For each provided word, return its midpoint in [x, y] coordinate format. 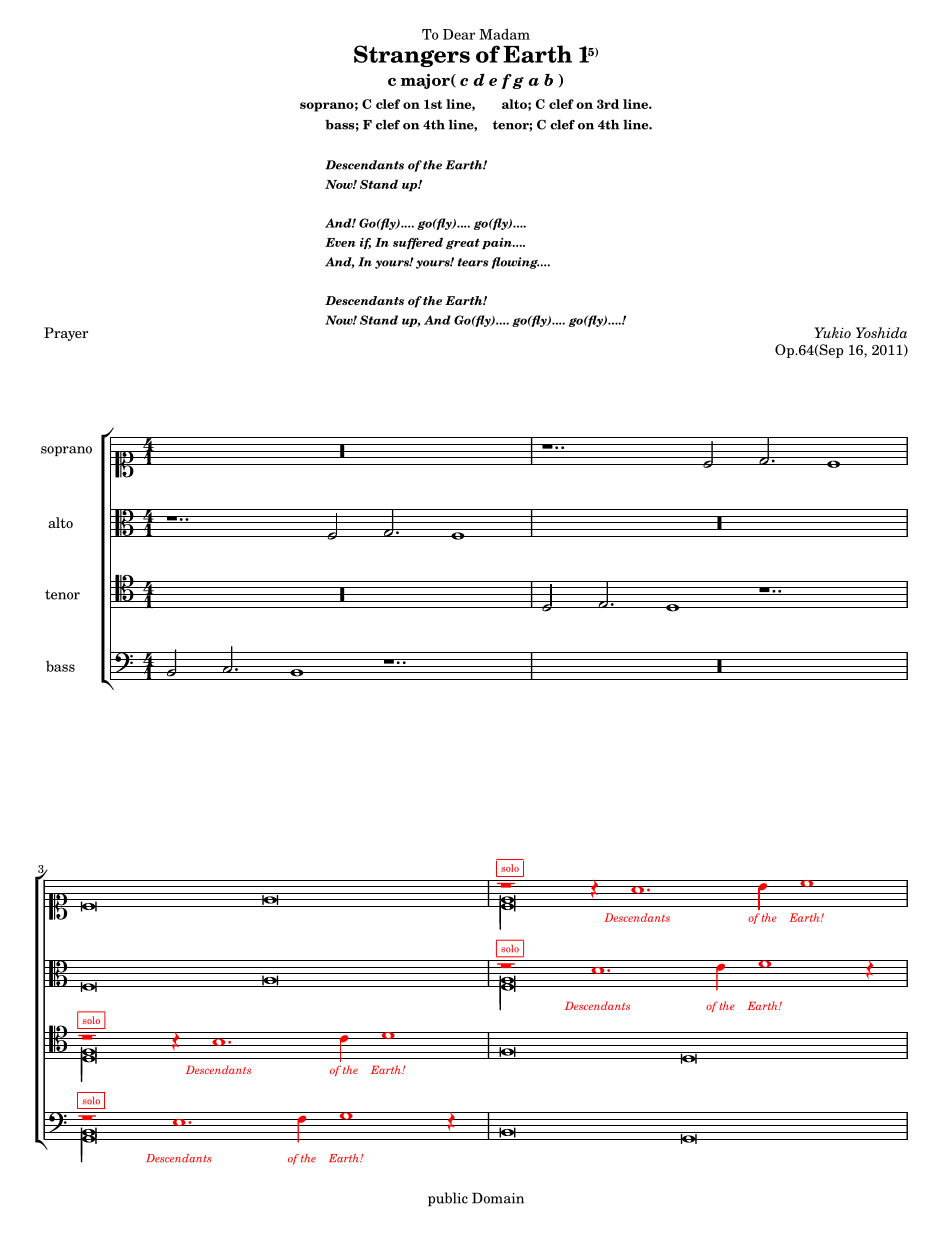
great [463, 244]
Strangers [412, 56]
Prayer [66, 334]
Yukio [832, 332]
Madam [504, 34]
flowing [515, 263]
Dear [459, 34]
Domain [498, 1198]
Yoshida [881, 332]
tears [473, 262]
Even [340, 242]
